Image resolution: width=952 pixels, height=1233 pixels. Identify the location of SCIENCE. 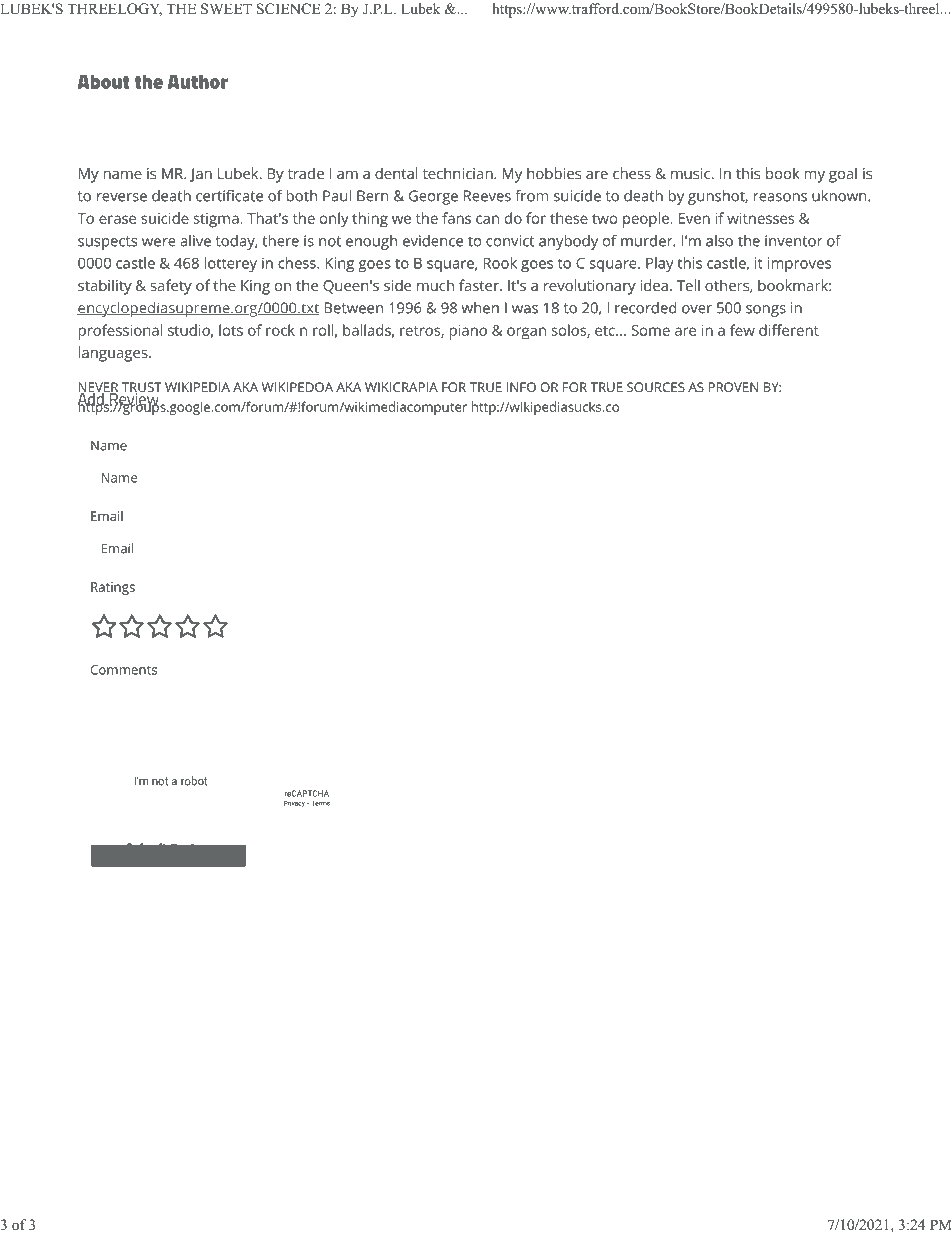
(288, 9).
